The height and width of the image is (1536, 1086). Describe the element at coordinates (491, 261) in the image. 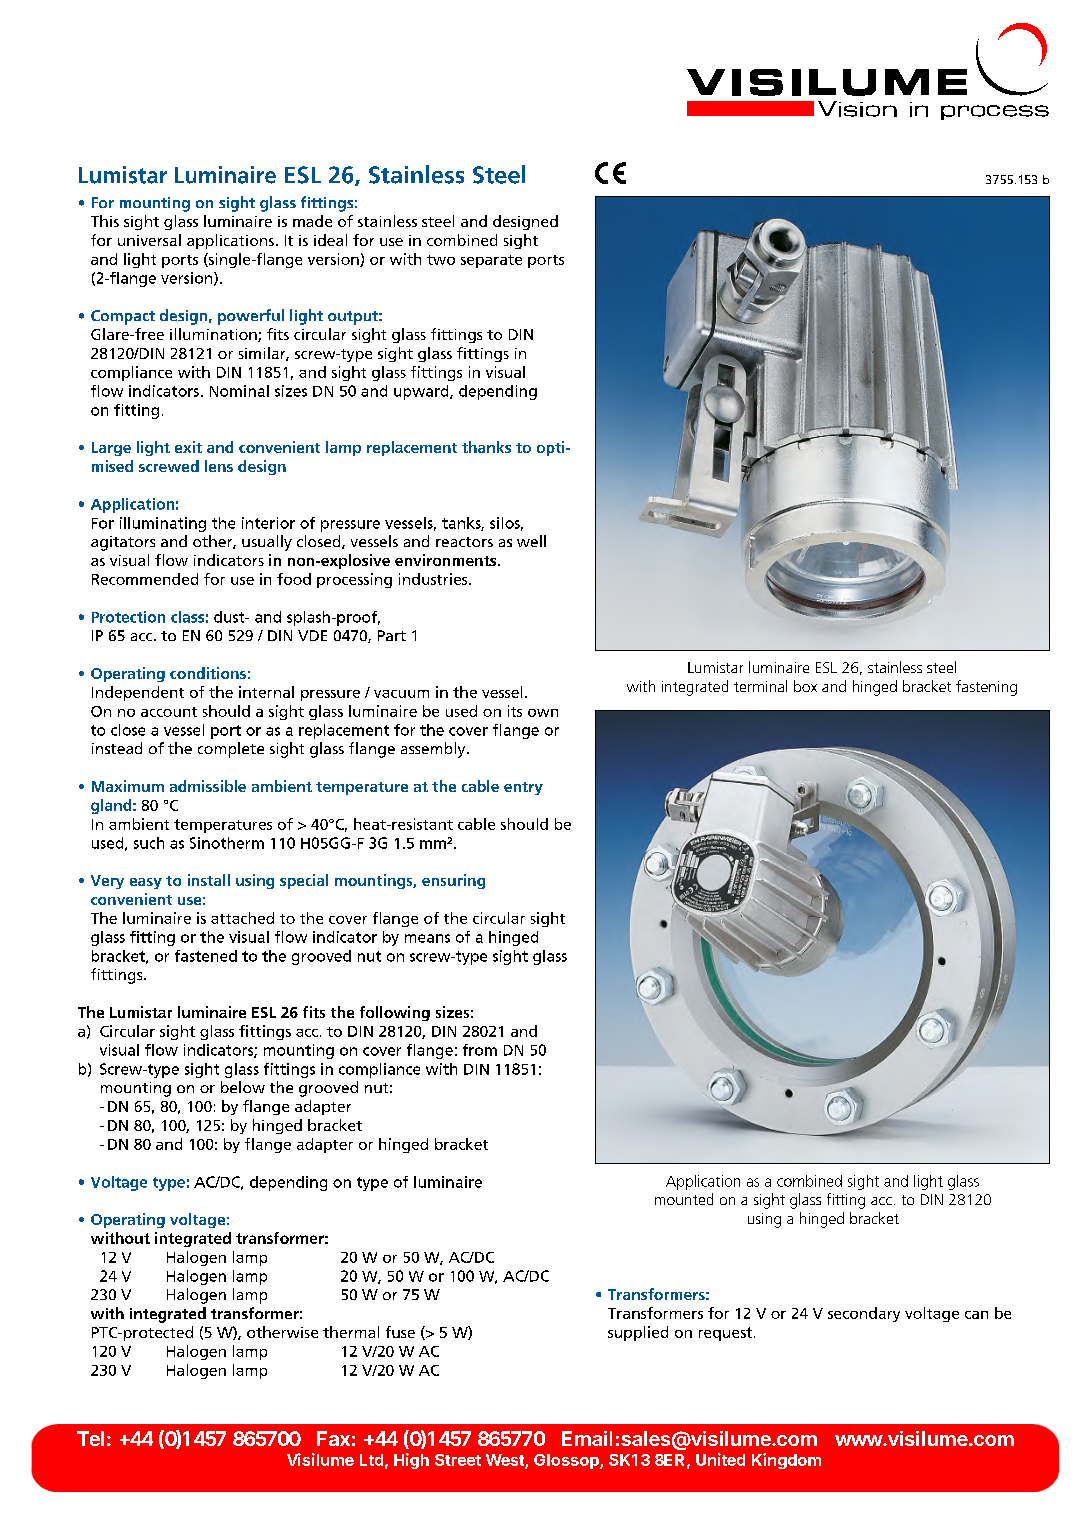

I see `separate` at that location.
